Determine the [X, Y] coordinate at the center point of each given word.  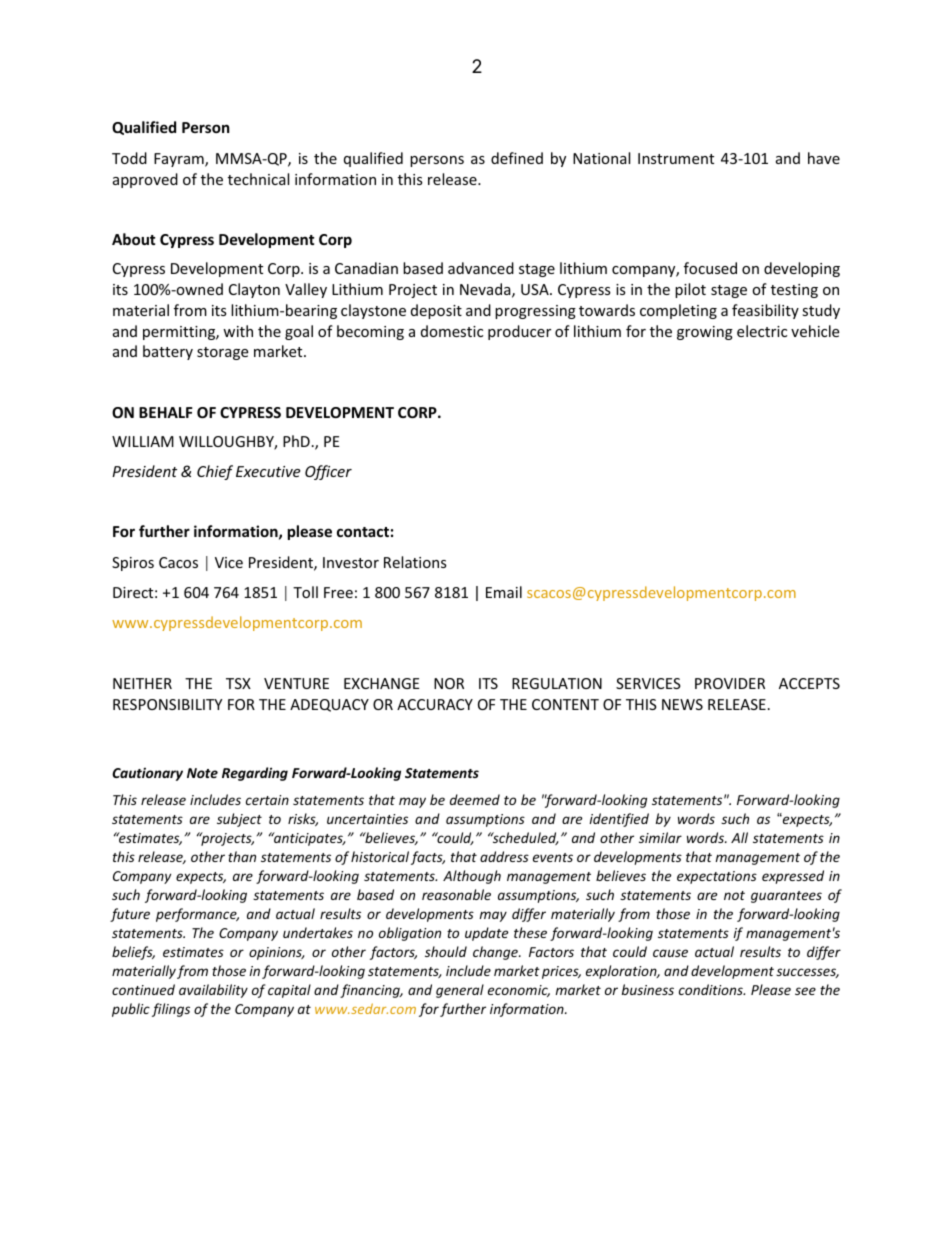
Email [504, 592]
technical [258, 179]
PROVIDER [730, 683]
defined [517, 158]
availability [213, 991]
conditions [712, 989]
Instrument [676, 158]
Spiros [133, 564]
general [460, 991]
